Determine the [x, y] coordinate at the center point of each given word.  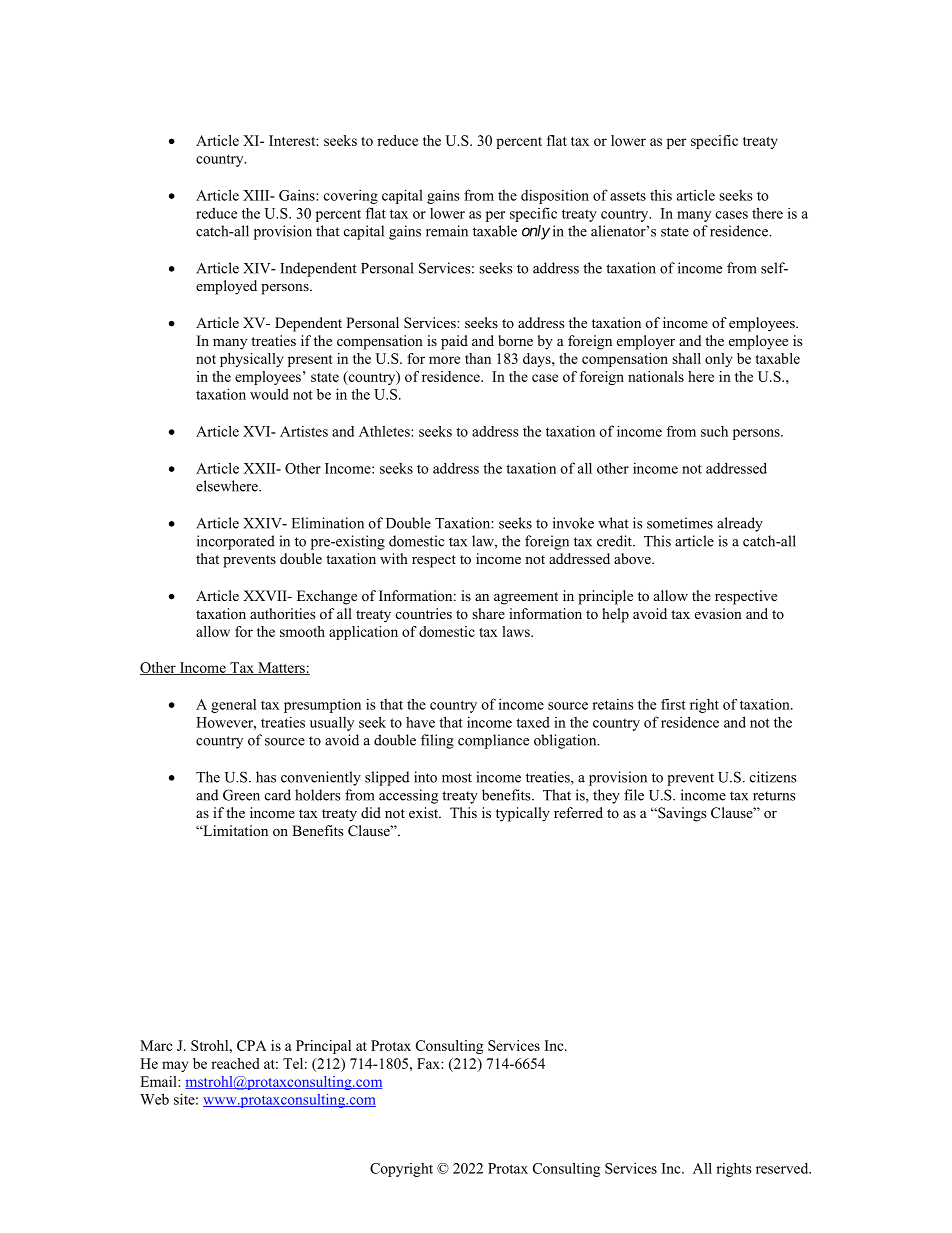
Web [154, 1099]
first [673, 704]
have [420, 722]
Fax [429, 1063]
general [233, 706]
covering [351, 197]
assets [628, 196]
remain [447, 231]
